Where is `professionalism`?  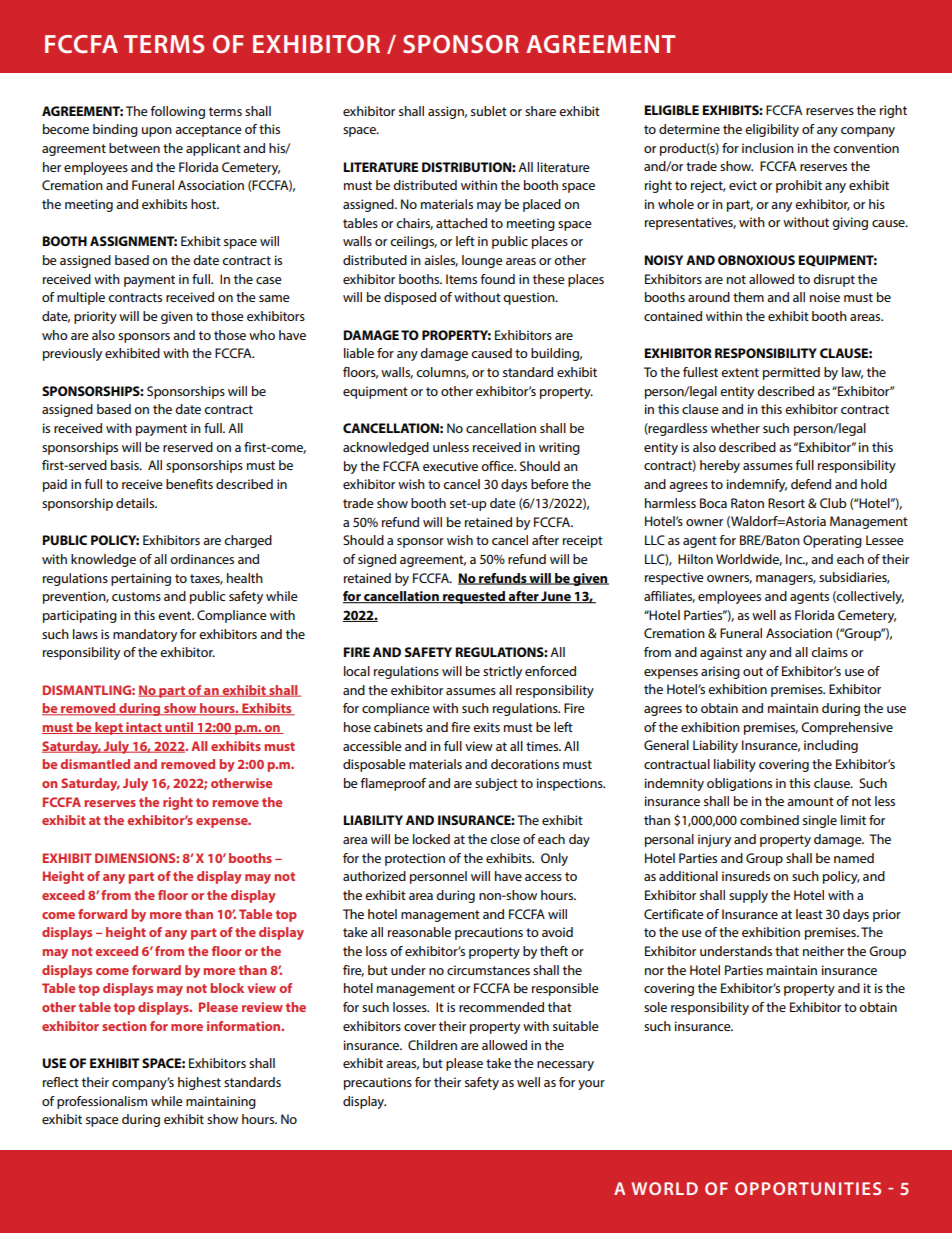
professionalism is located at coordinates (102, 1102).
